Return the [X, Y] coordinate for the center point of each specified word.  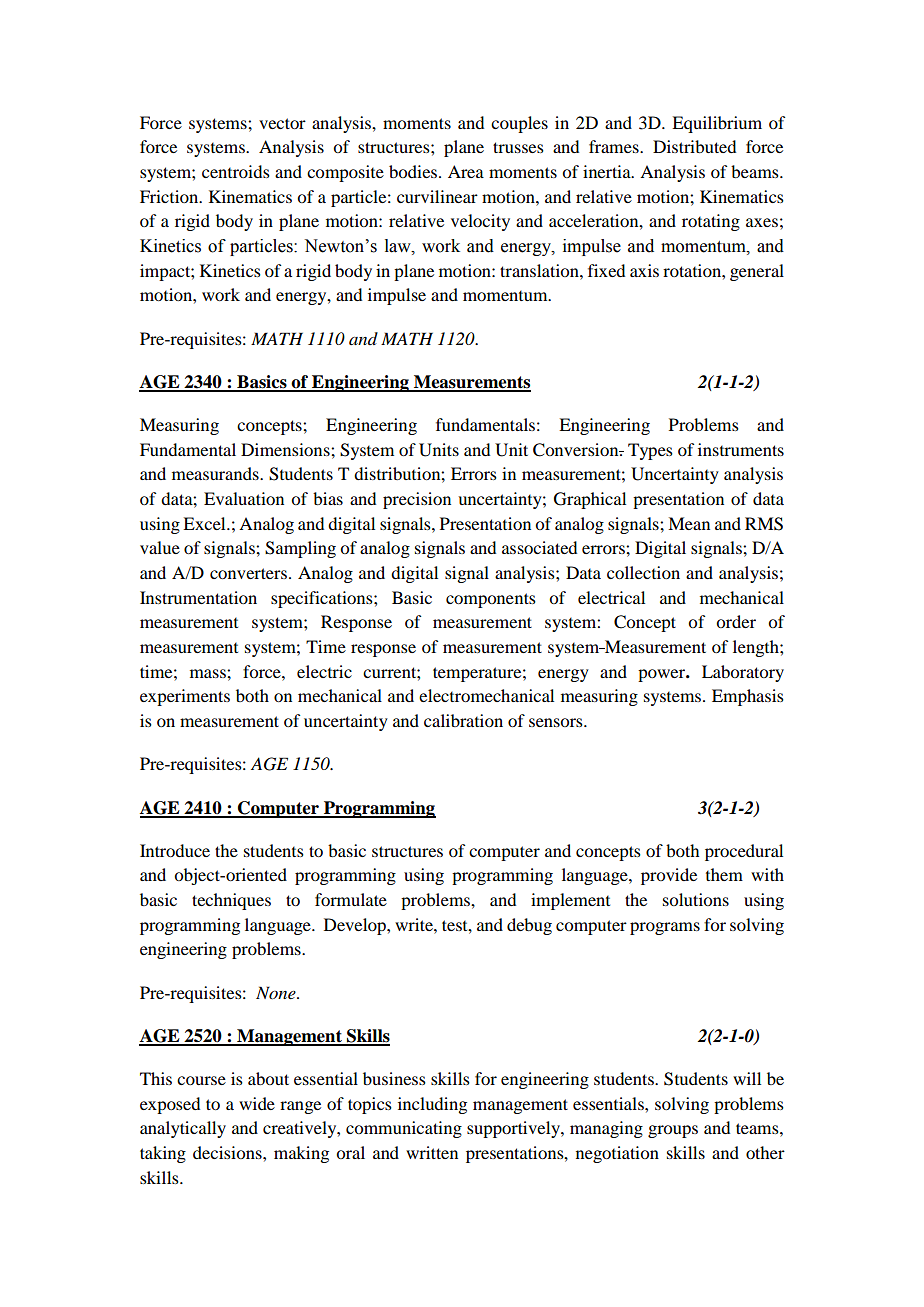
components [491, 600]
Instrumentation [198, 597]
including [432, 1105]
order [736, 621]
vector [282, 123]
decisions [228, 1152]
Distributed [694, 146]
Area [466, 171]
